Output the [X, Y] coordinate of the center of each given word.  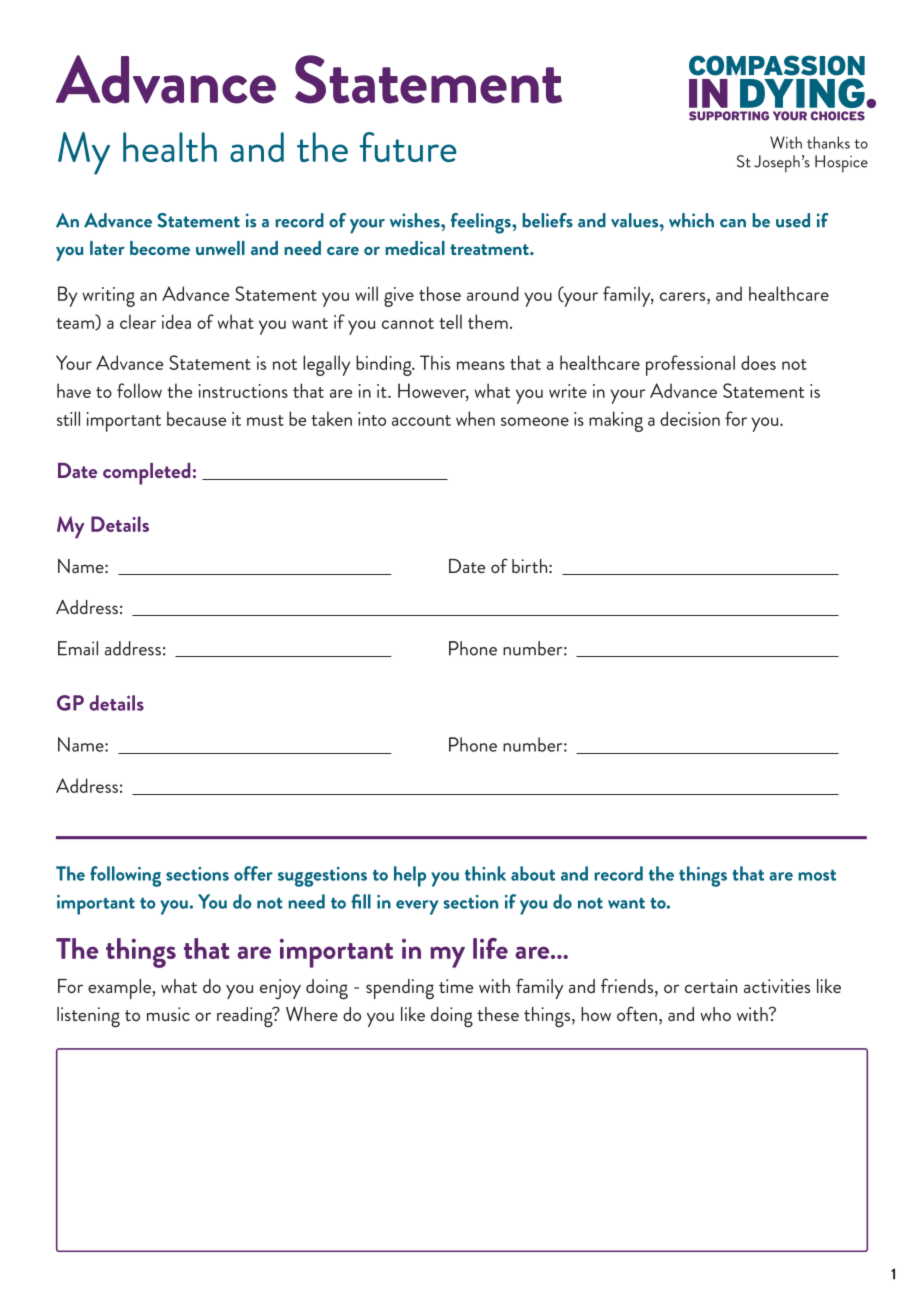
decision [690, 418]
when [475, 418]
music [168, 1014]
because [196, 418]
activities [777, 986]
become [160, 248]
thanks [828, 142]
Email [78, 648]
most [817, 875]
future [408, 147]
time [456, 986]
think [485, 873]
